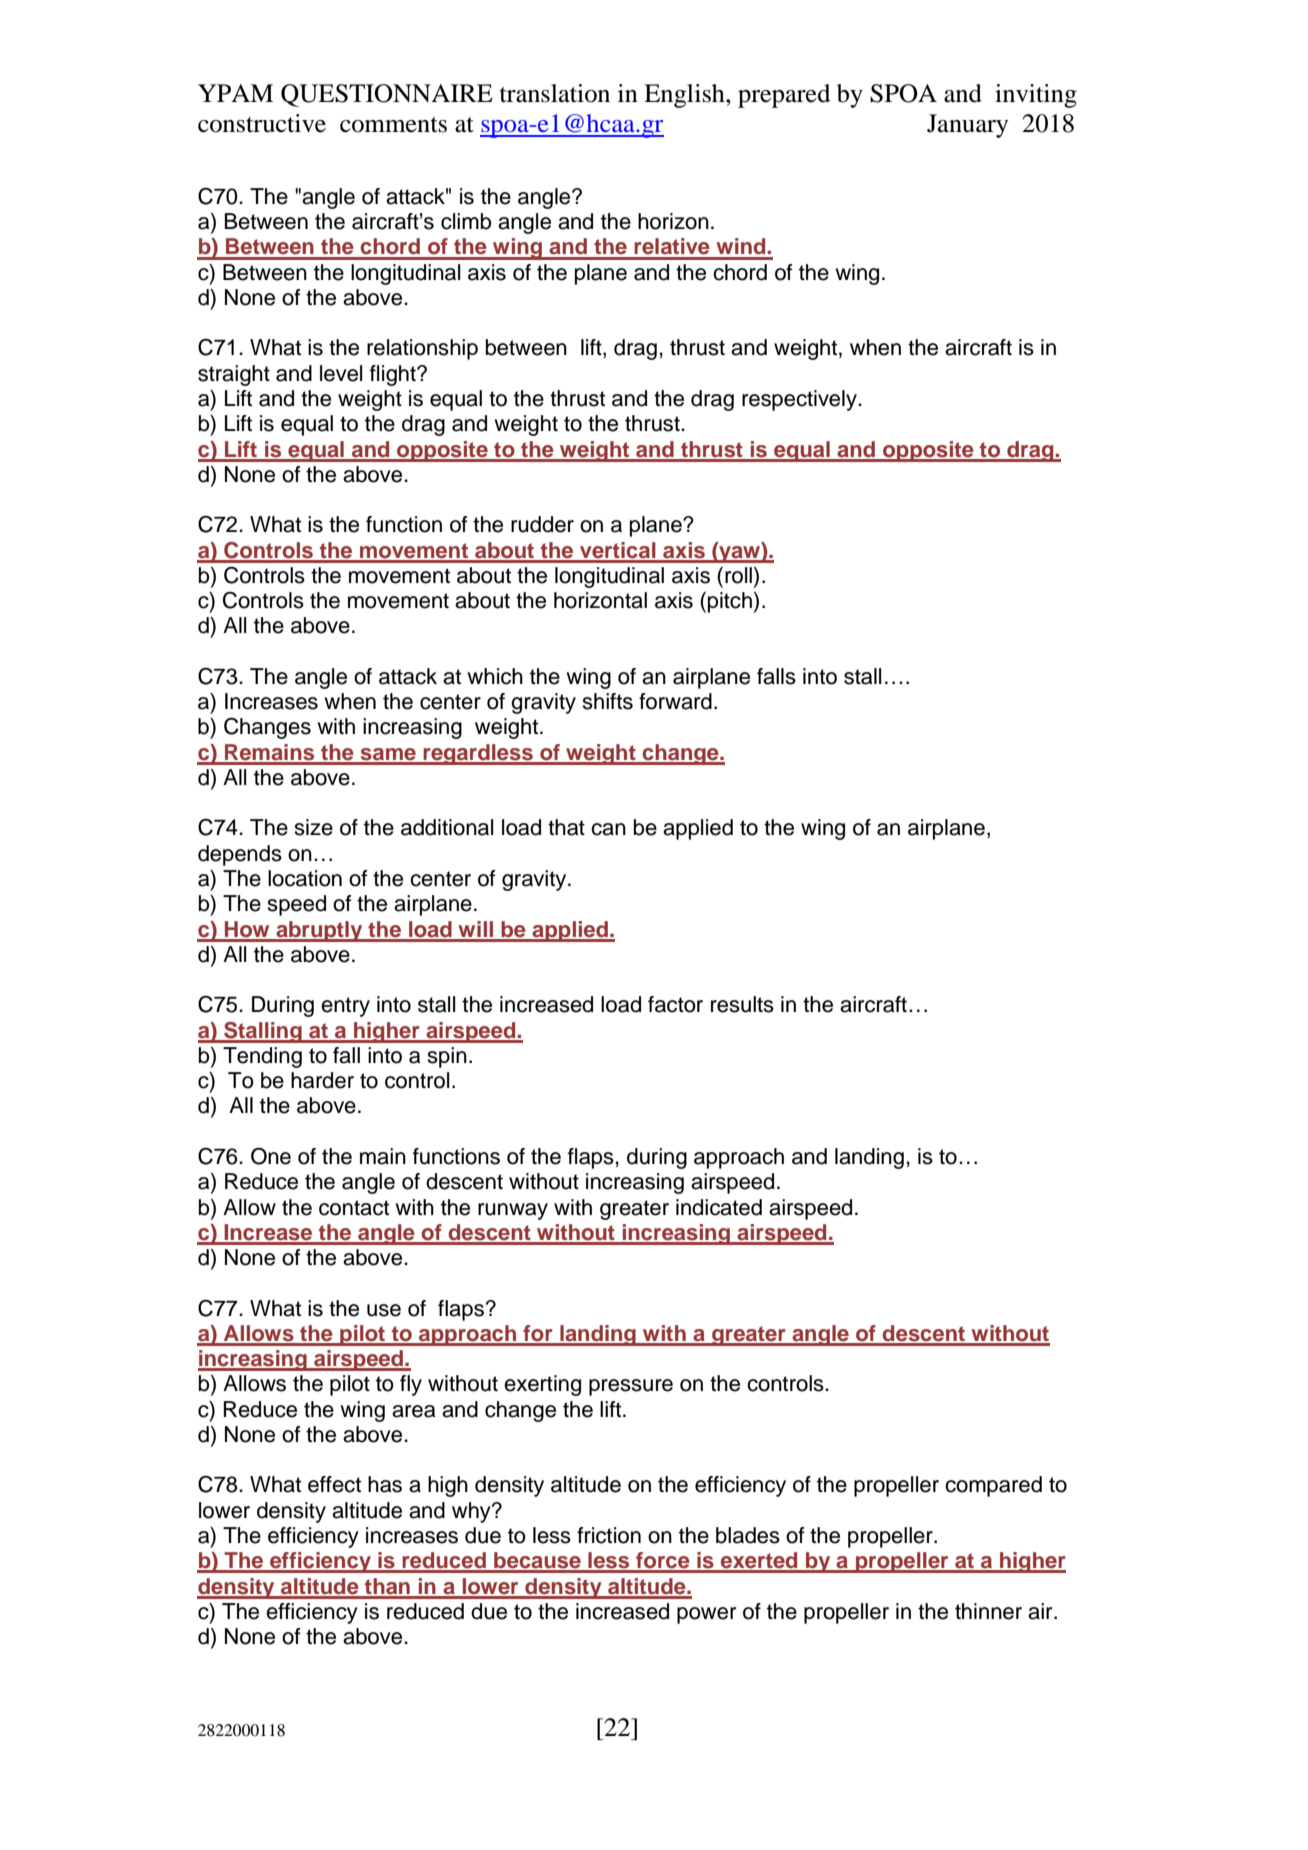  Describe the element at coordinates (609, 1535) in the screenshot. I see `friction` at that location.
